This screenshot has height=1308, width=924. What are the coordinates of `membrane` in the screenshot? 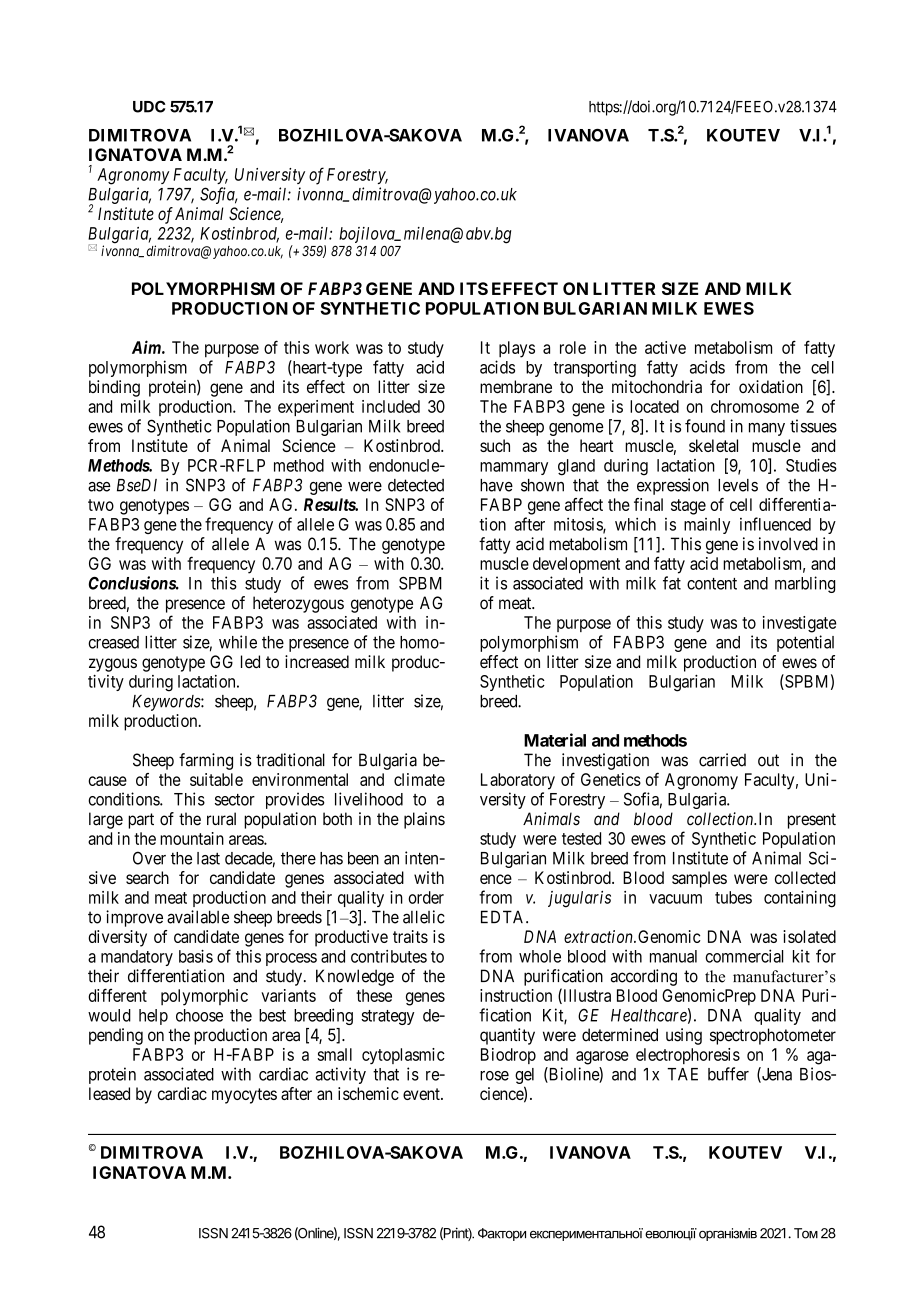 It's located at (516, 387).
